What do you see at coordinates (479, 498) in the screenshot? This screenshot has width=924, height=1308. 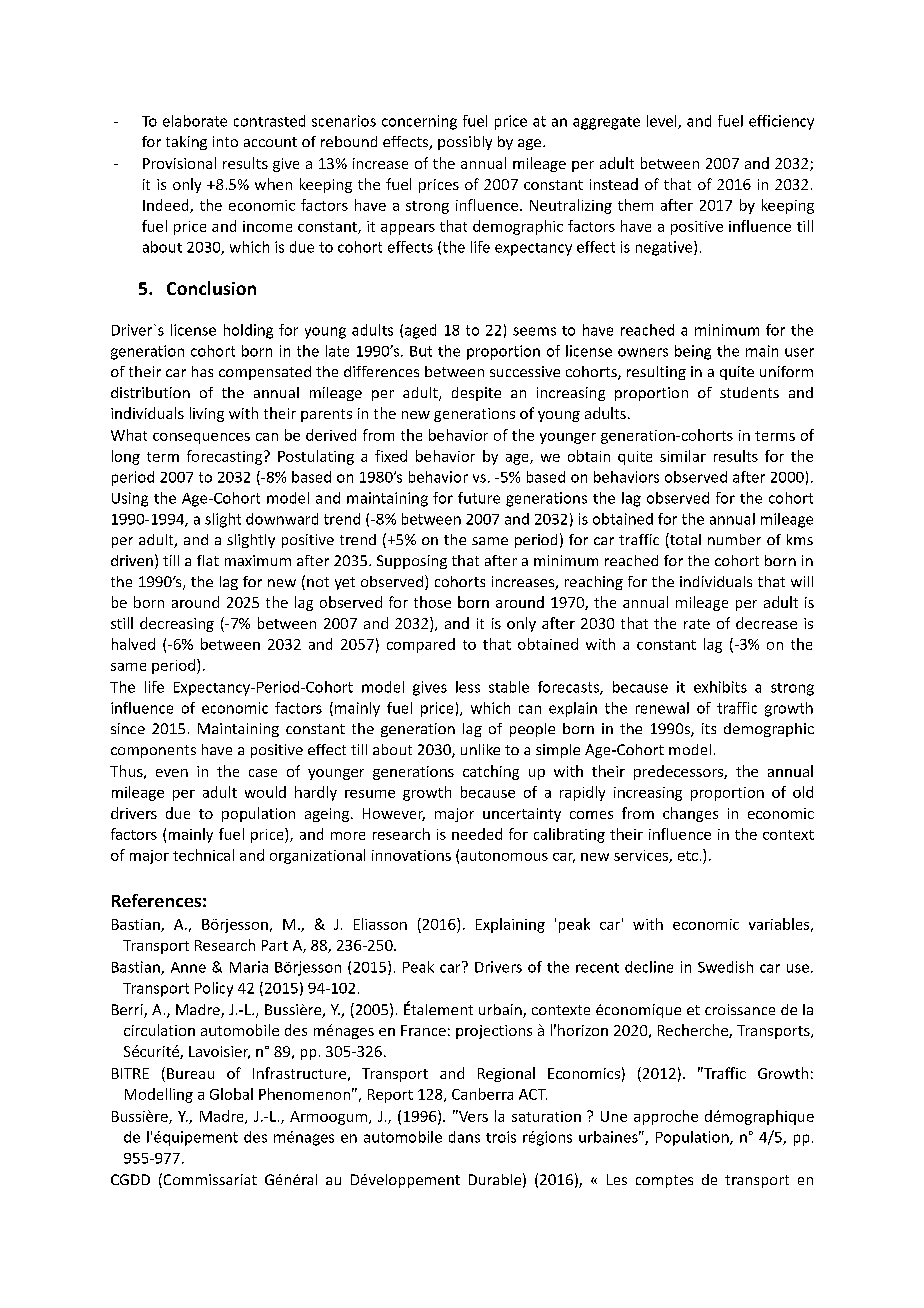 I see `future` at bounding box center [479, 498].
